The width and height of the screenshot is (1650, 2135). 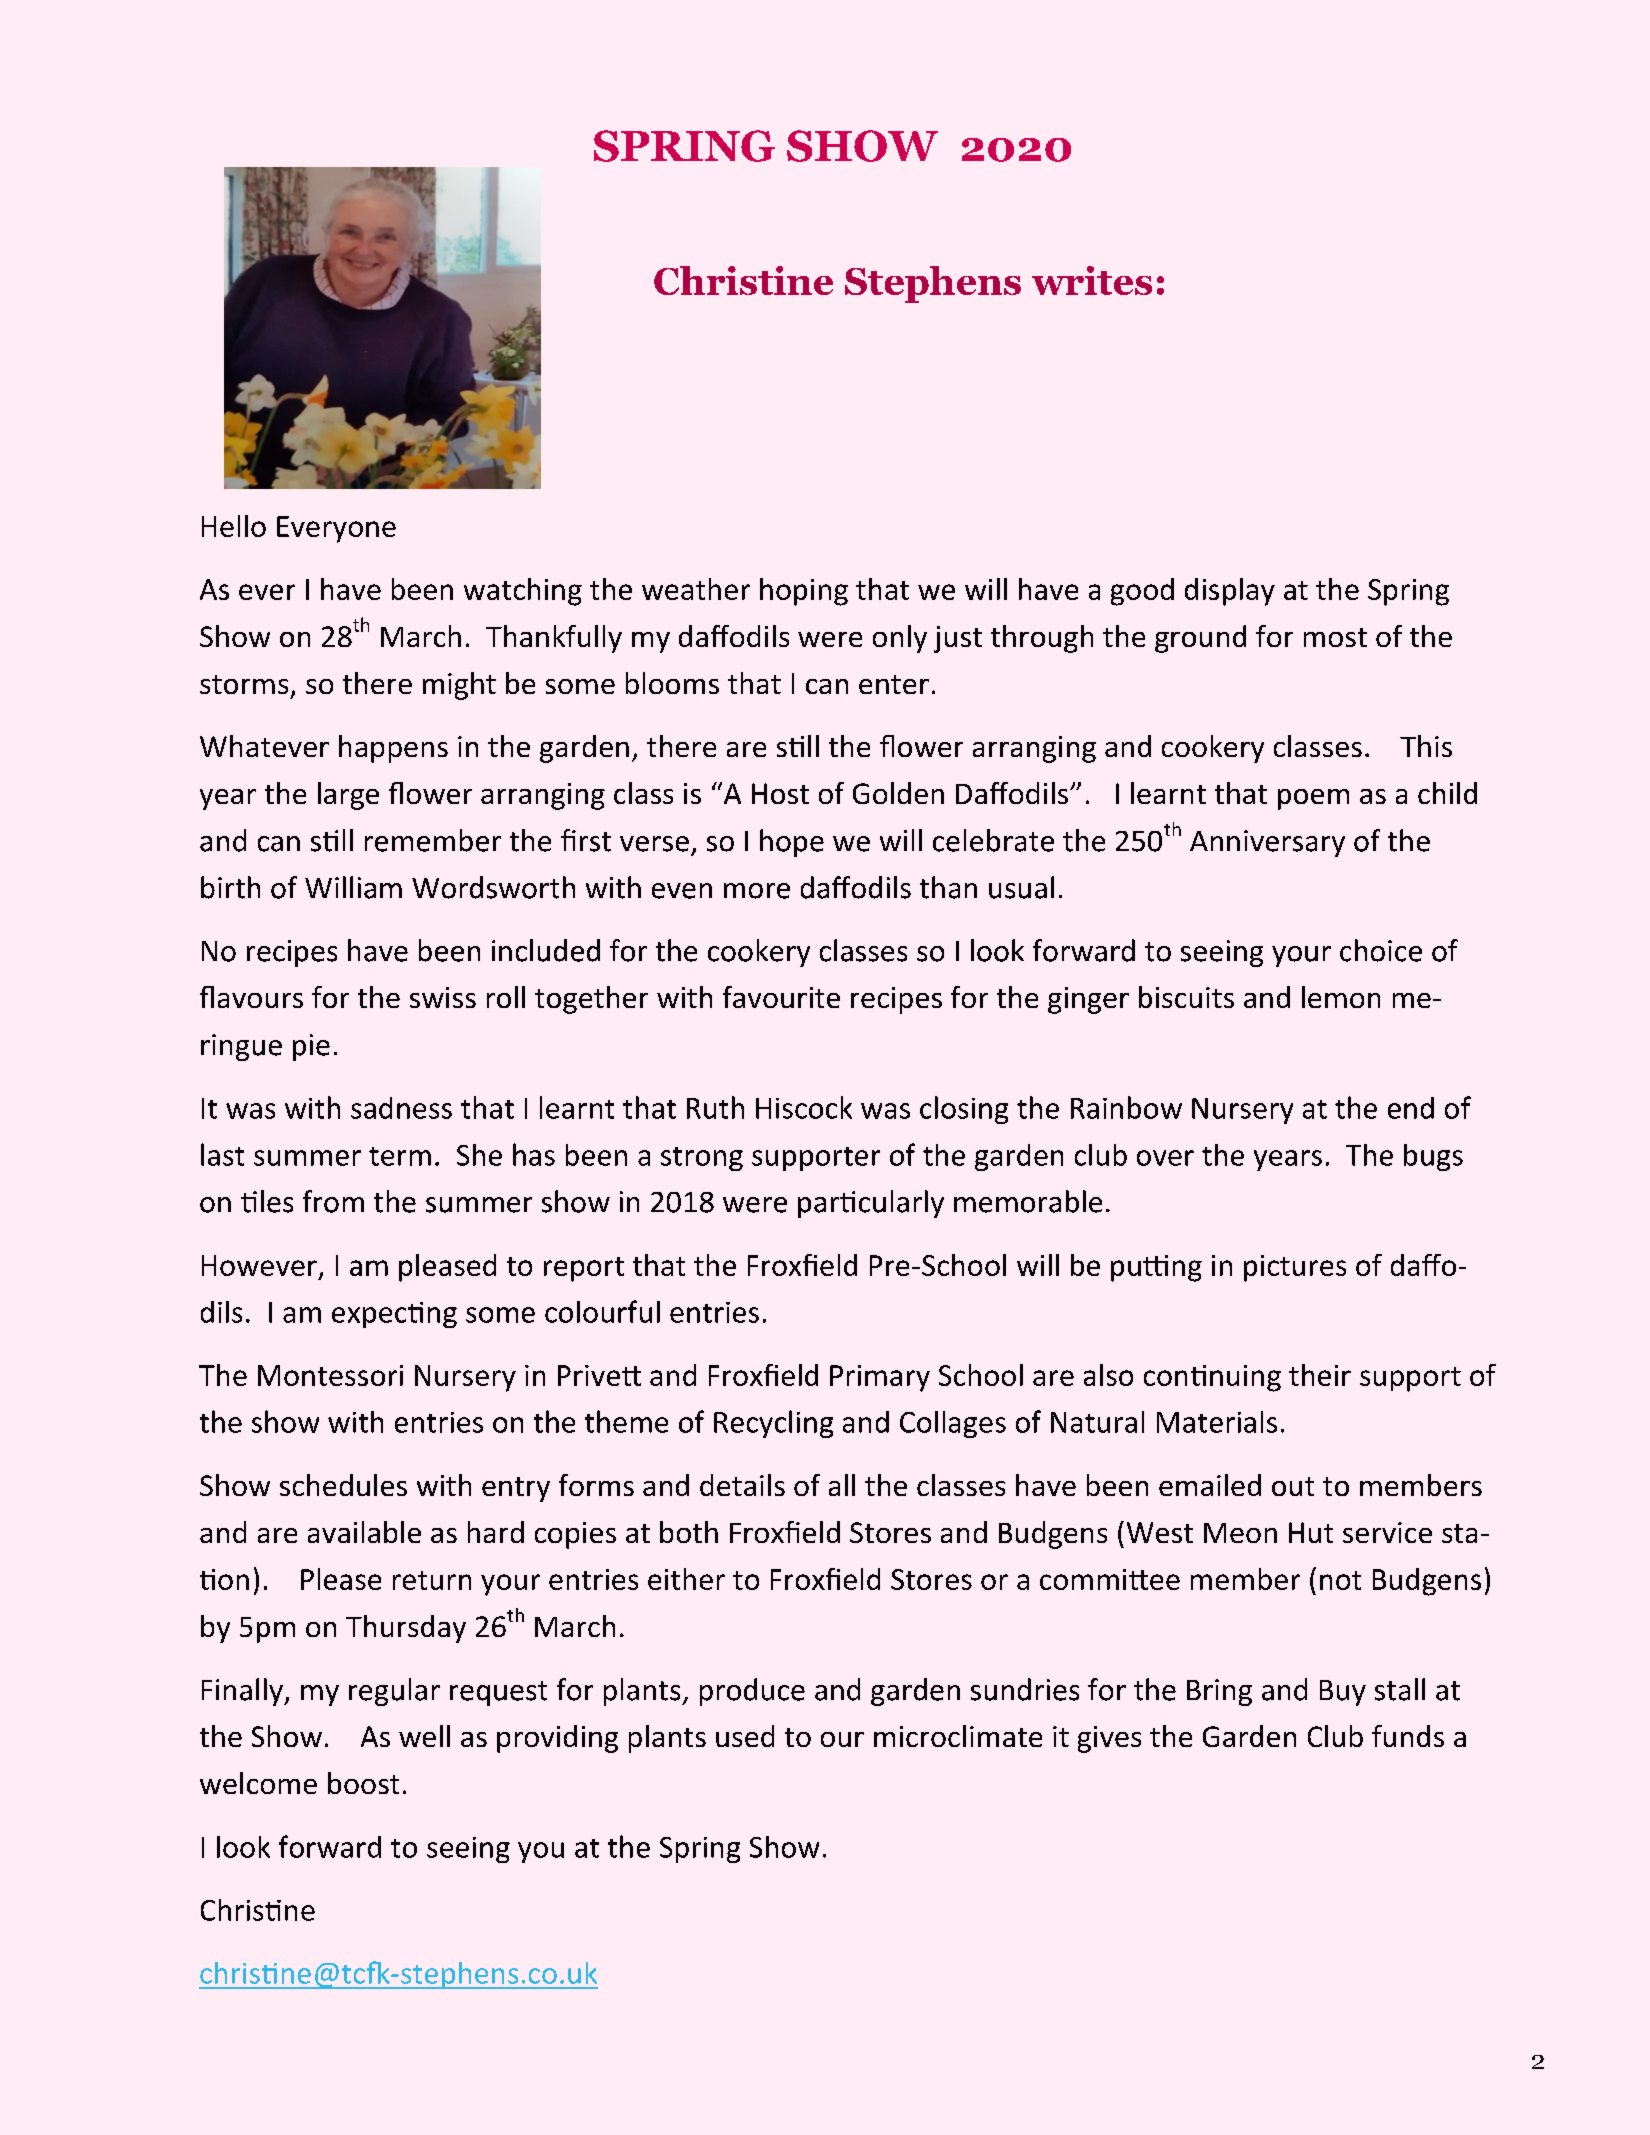 What do you see at coordinates (1343, 1693) in the screenshot?
I see `Buy` at bounding box center [1343, 1693].
